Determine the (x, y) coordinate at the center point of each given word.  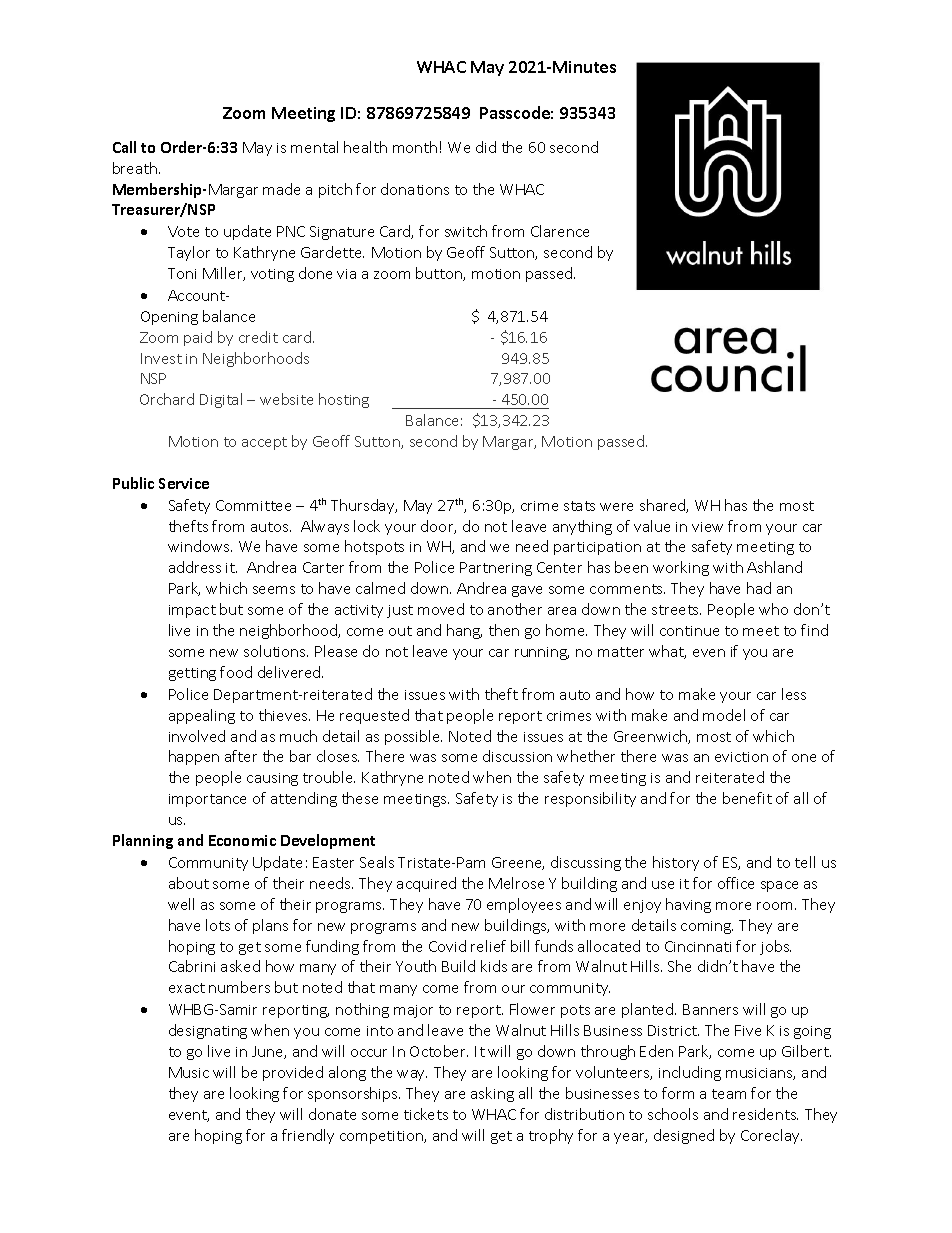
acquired (426, 884)
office (736, 883)
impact (192, 611)
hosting (344, 400)
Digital (221, 400)
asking (492, 1094)
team (729, 1094)
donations (415, 189)
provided (293, 1073)
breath (136, 168)
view (707, 527)
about (189, 883)
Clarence (560, 231)
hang (464, 631)
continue (689, 631)
